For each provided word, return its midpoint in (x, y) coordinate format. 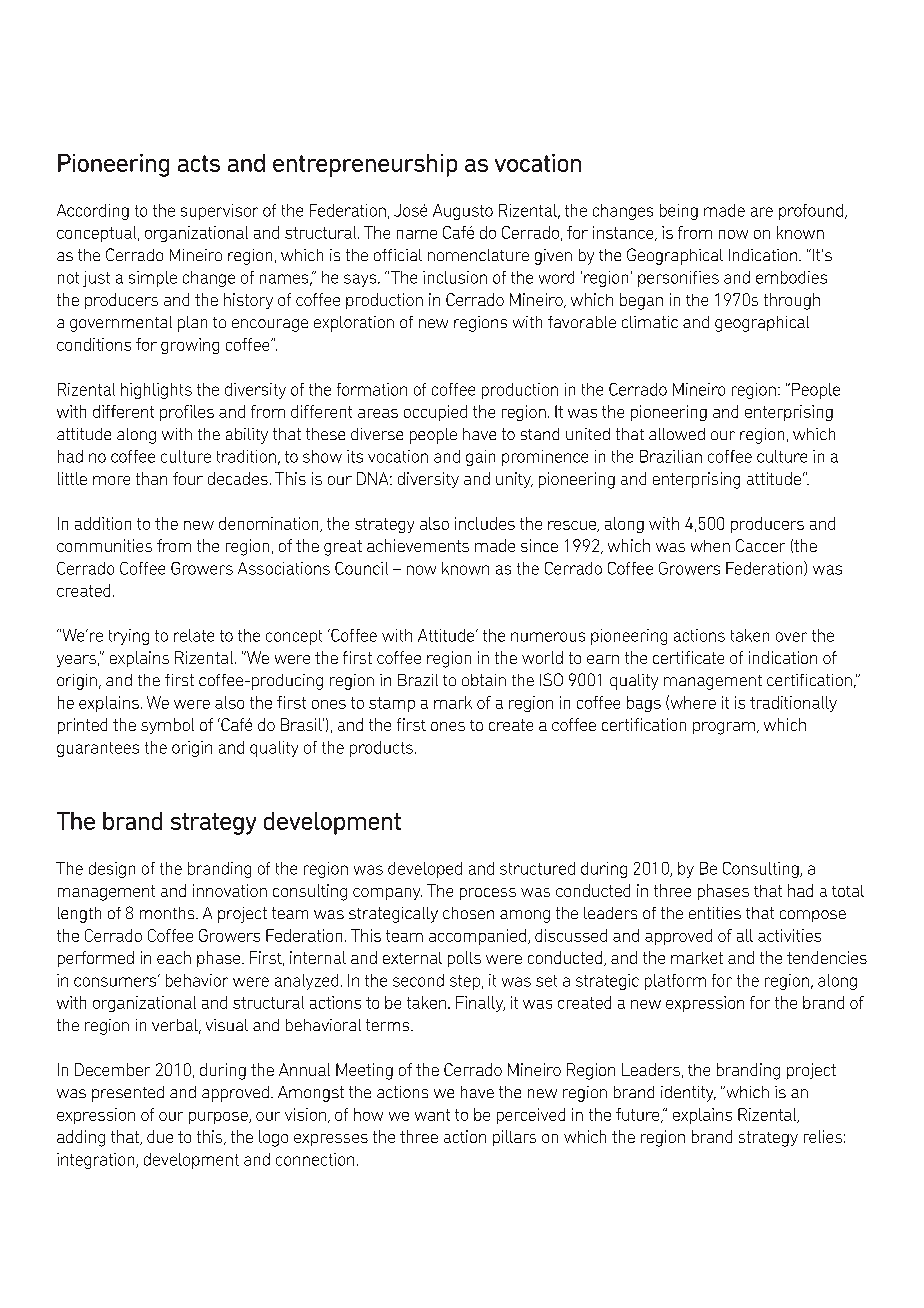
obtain (484, 680)
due (160, 1136)
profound (812, 212)
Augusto (463, 212)
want (432, 1115)
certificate (688, 657)
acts (199, 163)
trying (129, 637)
